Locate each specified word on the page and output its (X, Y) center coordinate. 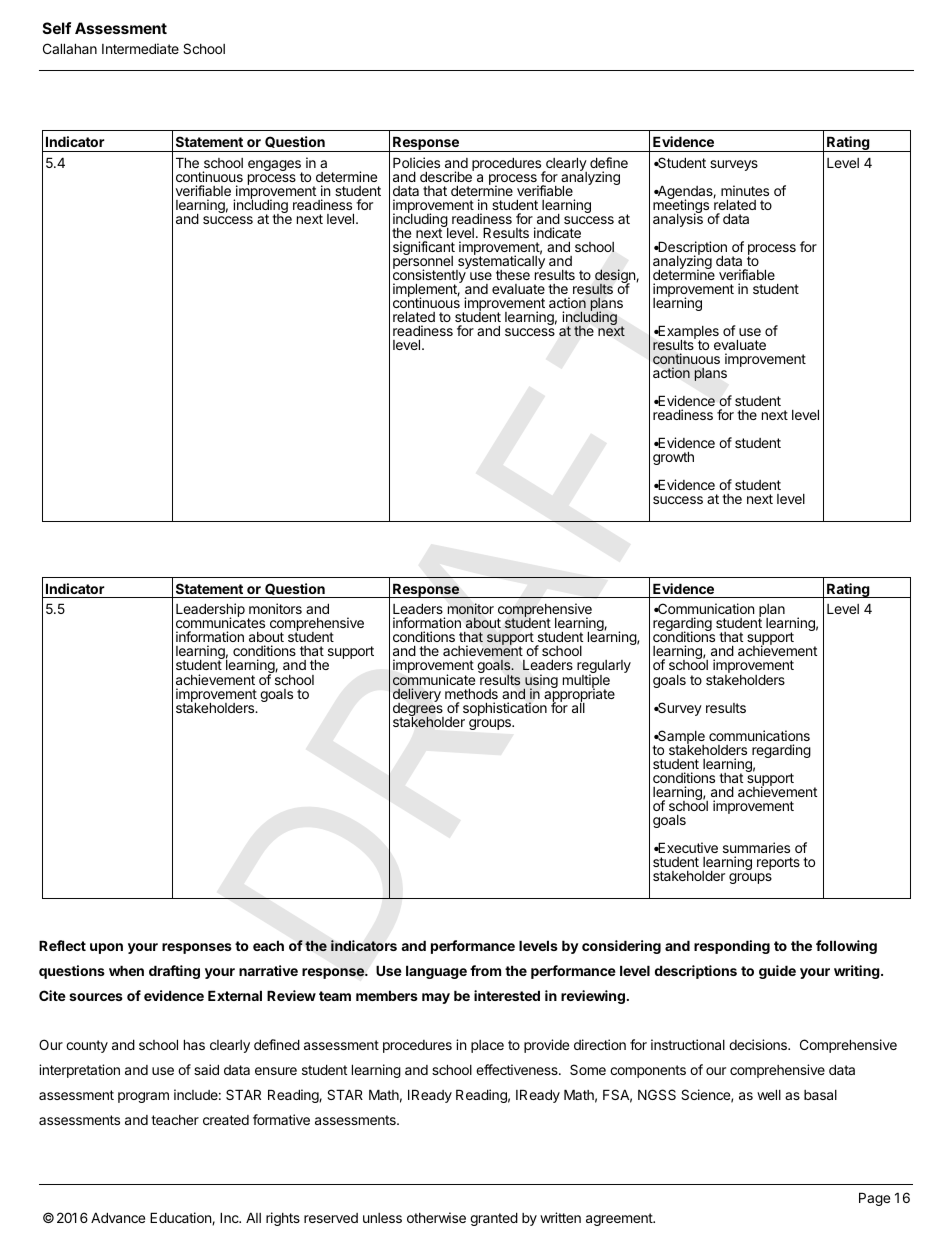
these (513, 275)
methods (471, 693)
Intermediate (140, 48)
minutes (745, 190)
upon (106, 948)
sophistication (505, 709)
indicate (557, 232)
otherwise (436, 1217)
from (485, 970)
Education (181, 1218)
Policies (416, 162)
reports (778, 863)
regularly (604, 668)
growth (673, 458)
